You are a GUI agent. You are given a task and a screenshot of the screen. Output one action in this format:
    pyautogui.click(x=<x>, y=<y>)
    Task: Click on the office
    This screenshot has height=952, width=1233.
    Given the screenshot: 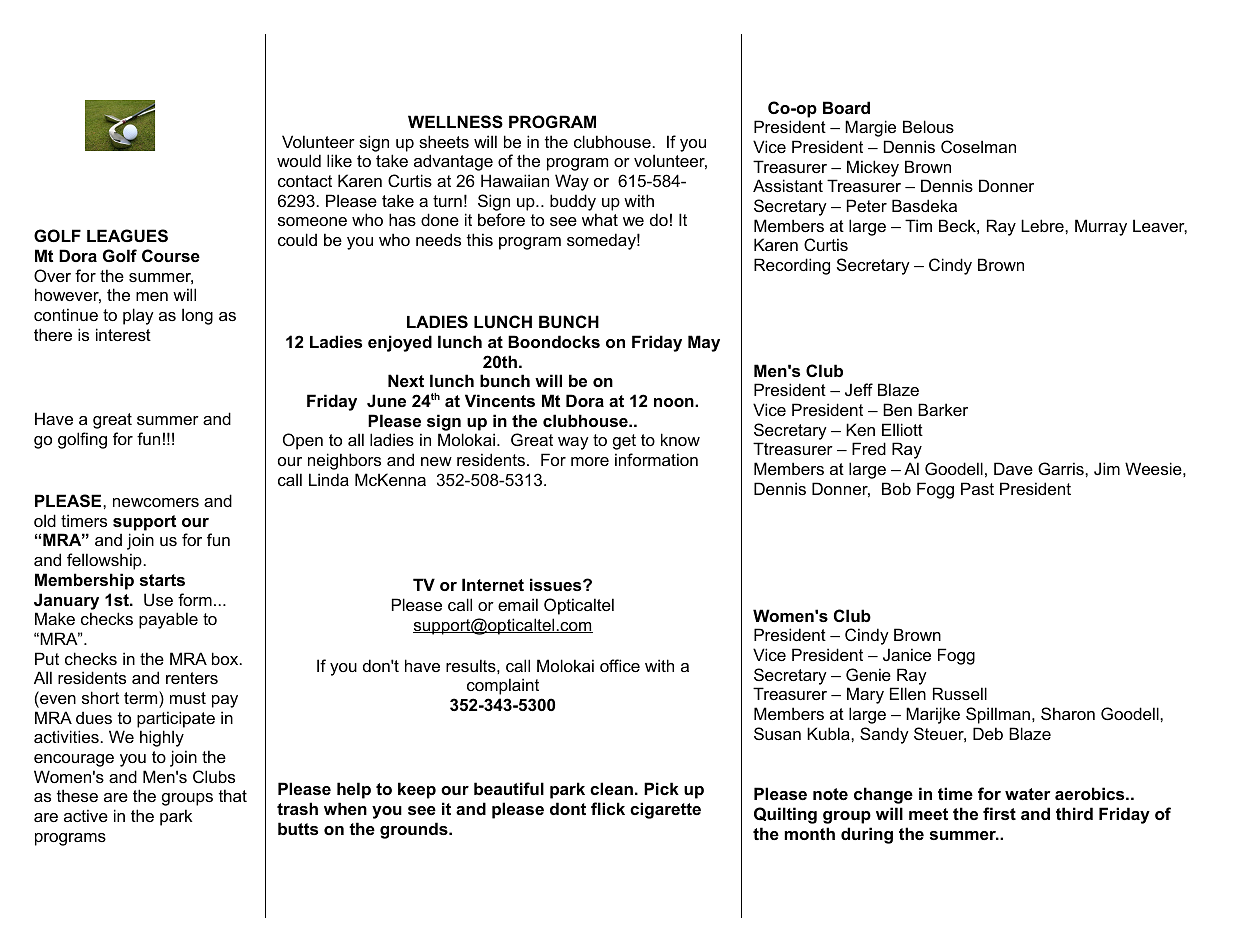 What is the action you would take?
    pyautogui.click(x=620, y=665)
